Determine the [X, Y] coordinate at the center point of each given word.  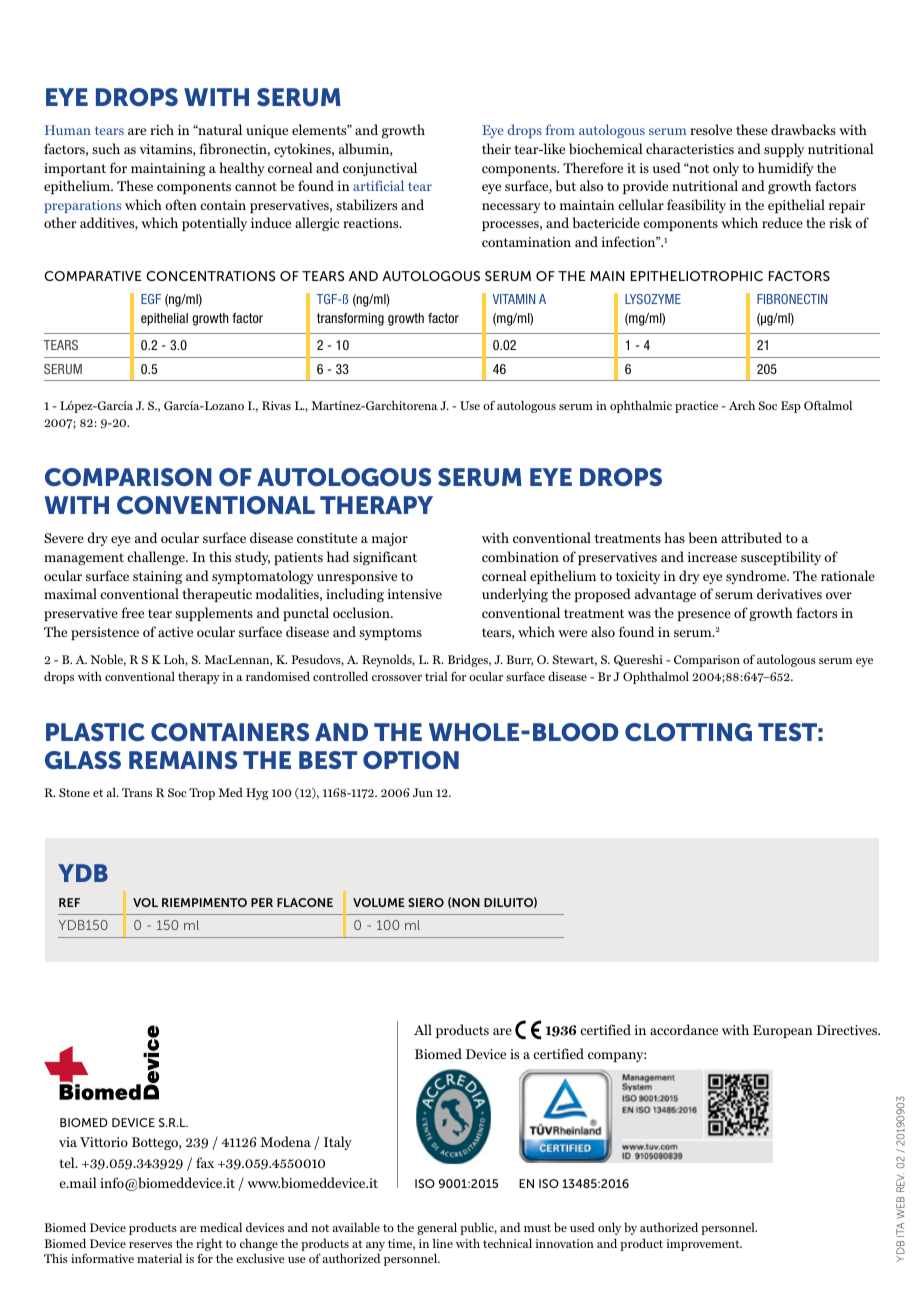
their [496, 148]
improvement [704, 1245]
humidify [786, 169]
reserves [150, 1245]
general [437, 1228]
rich [162, 129]
